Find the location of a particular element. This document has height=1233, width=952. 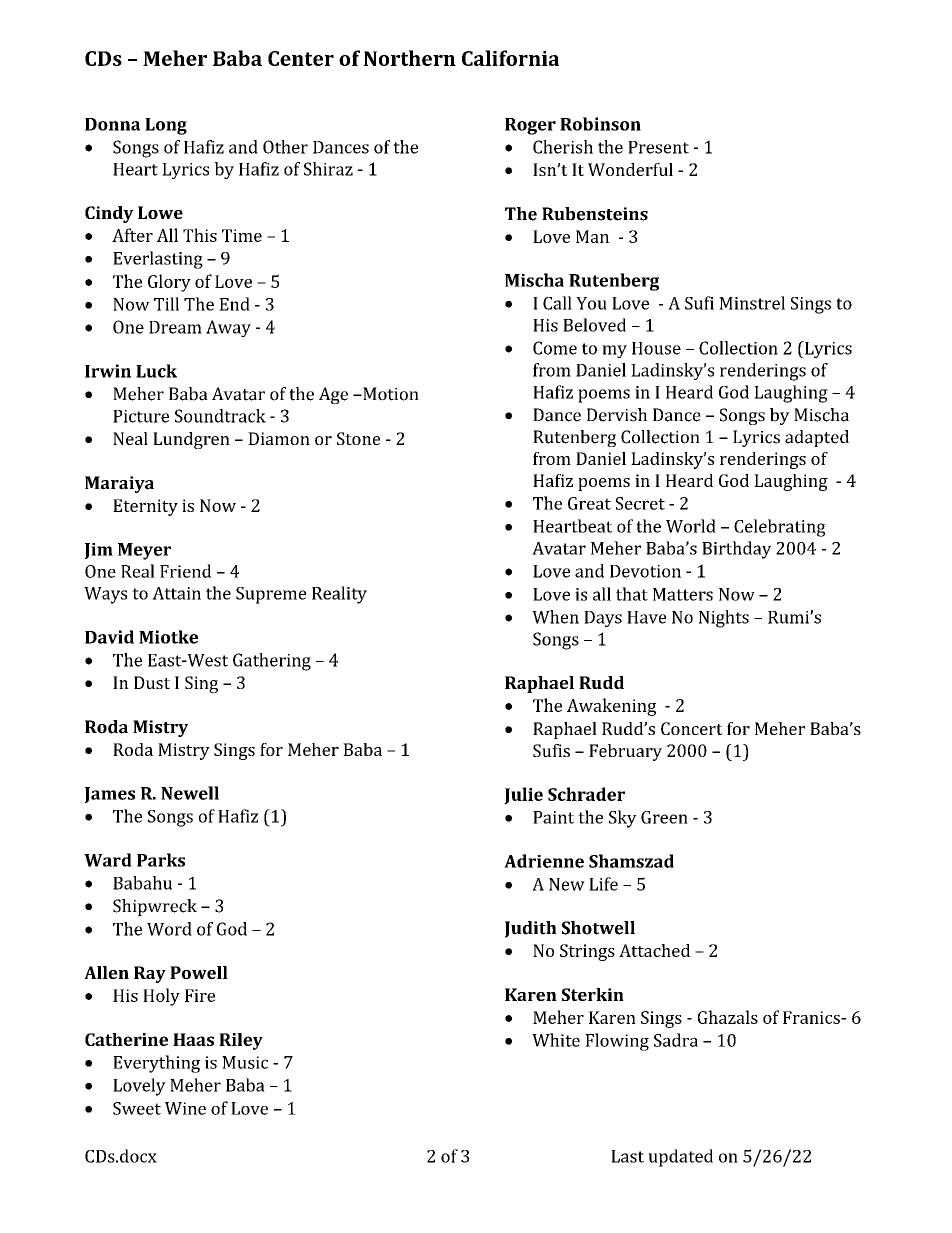

Dream is located at coordinates (175, 327).
